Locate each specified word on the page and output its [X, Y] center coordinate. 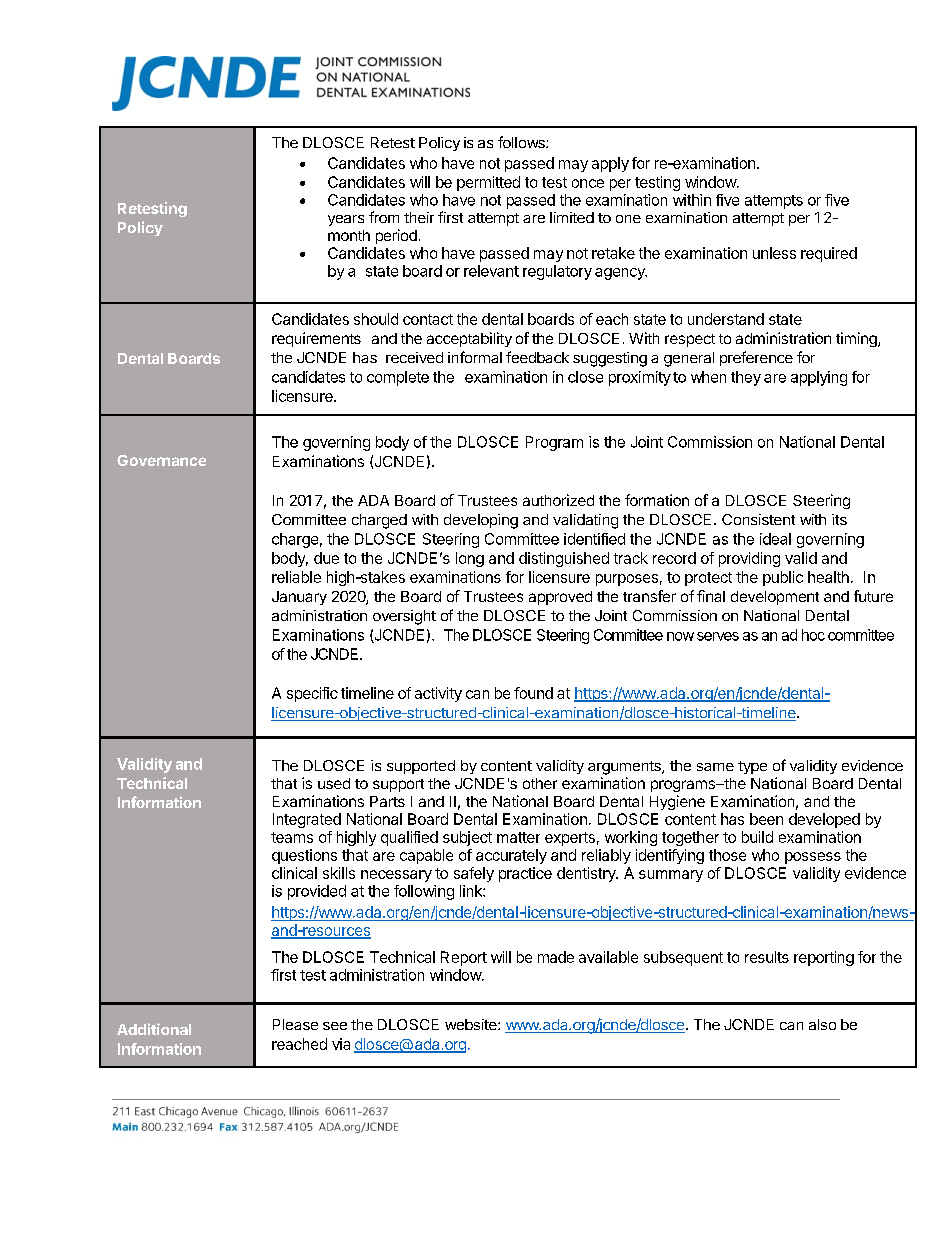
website [472, 1024]
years [346, 220]
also [822, 1024]
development [775, 598]
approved [560, 598]
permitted [488, 183]
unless [774, 253]
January [299, 598]
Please [295, 1024]
